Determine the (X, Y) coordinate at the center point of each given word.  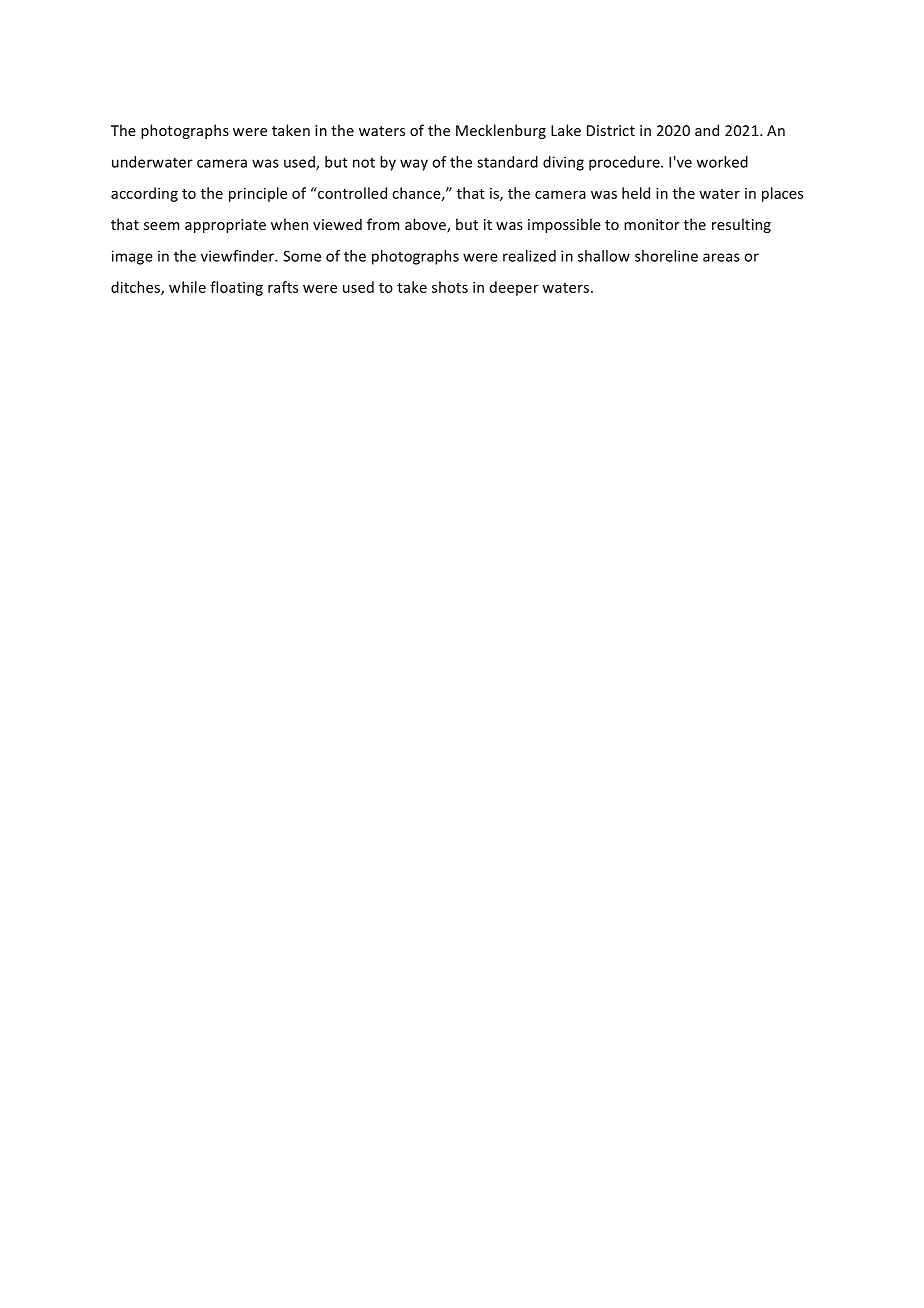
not (364, 163)
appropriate (225, 226)
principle (258, 194)
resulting (741, 225)
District (611, 130)
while (187, 287)
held (636, 193)
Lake (566, 130)
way (414, 165)
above (426, 225)
